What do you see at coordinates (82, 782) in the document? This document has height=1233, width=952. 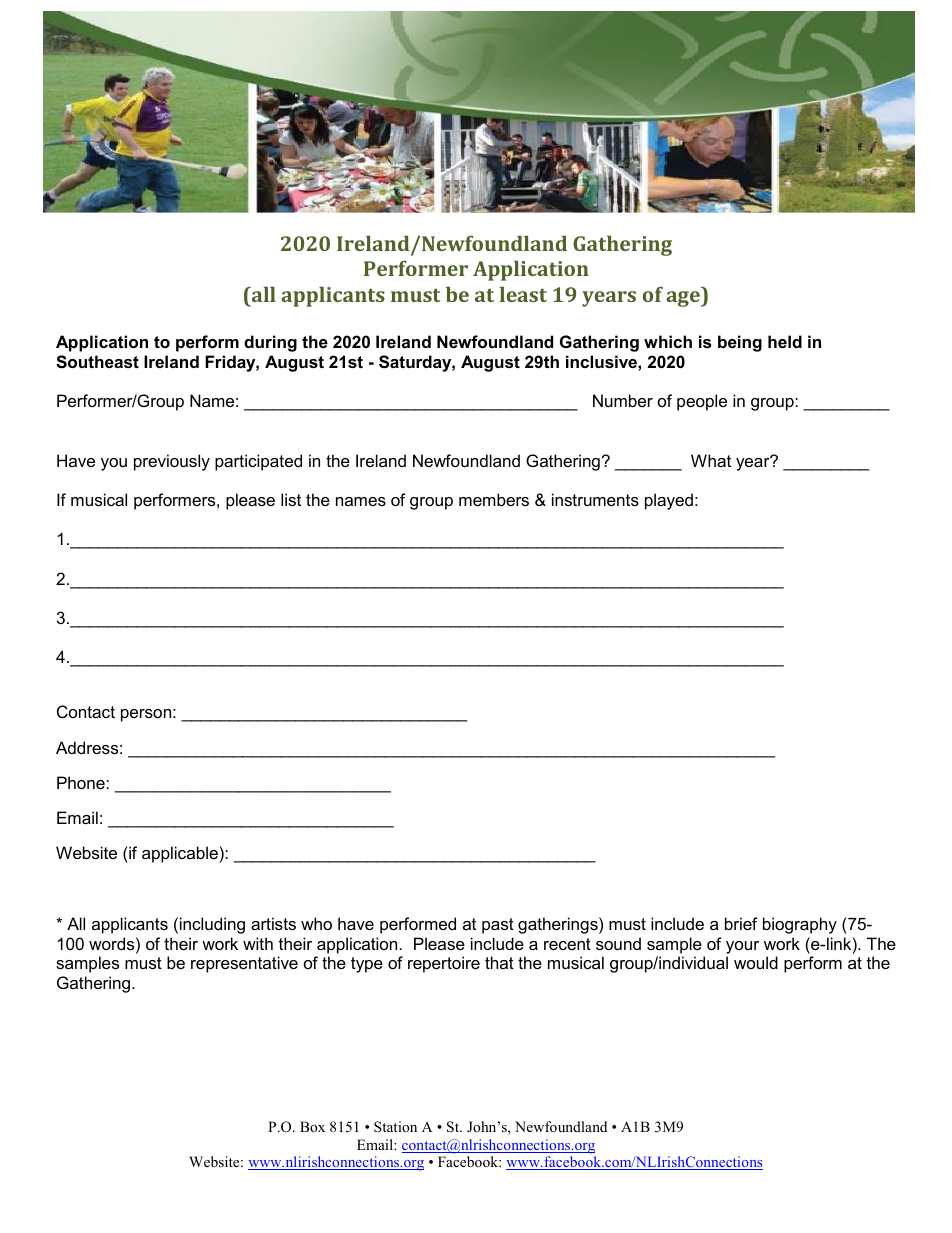 I see `Phone` at bounding box center [82, 782].
